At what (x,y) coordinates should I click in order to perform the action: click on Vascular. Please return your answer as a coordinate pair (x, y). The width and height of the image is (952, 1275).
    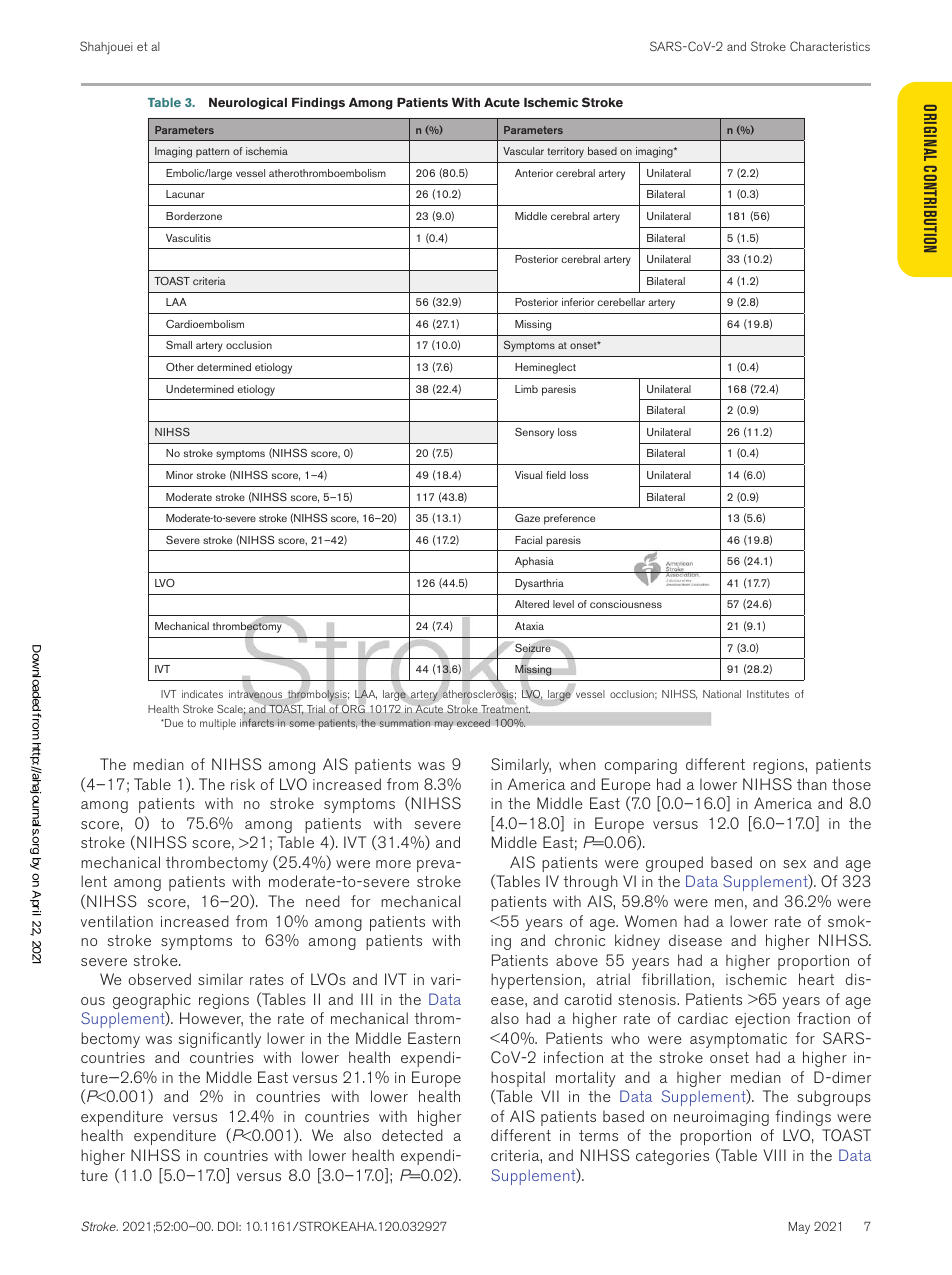
    Looking at the image, I should click on (523, 151).
